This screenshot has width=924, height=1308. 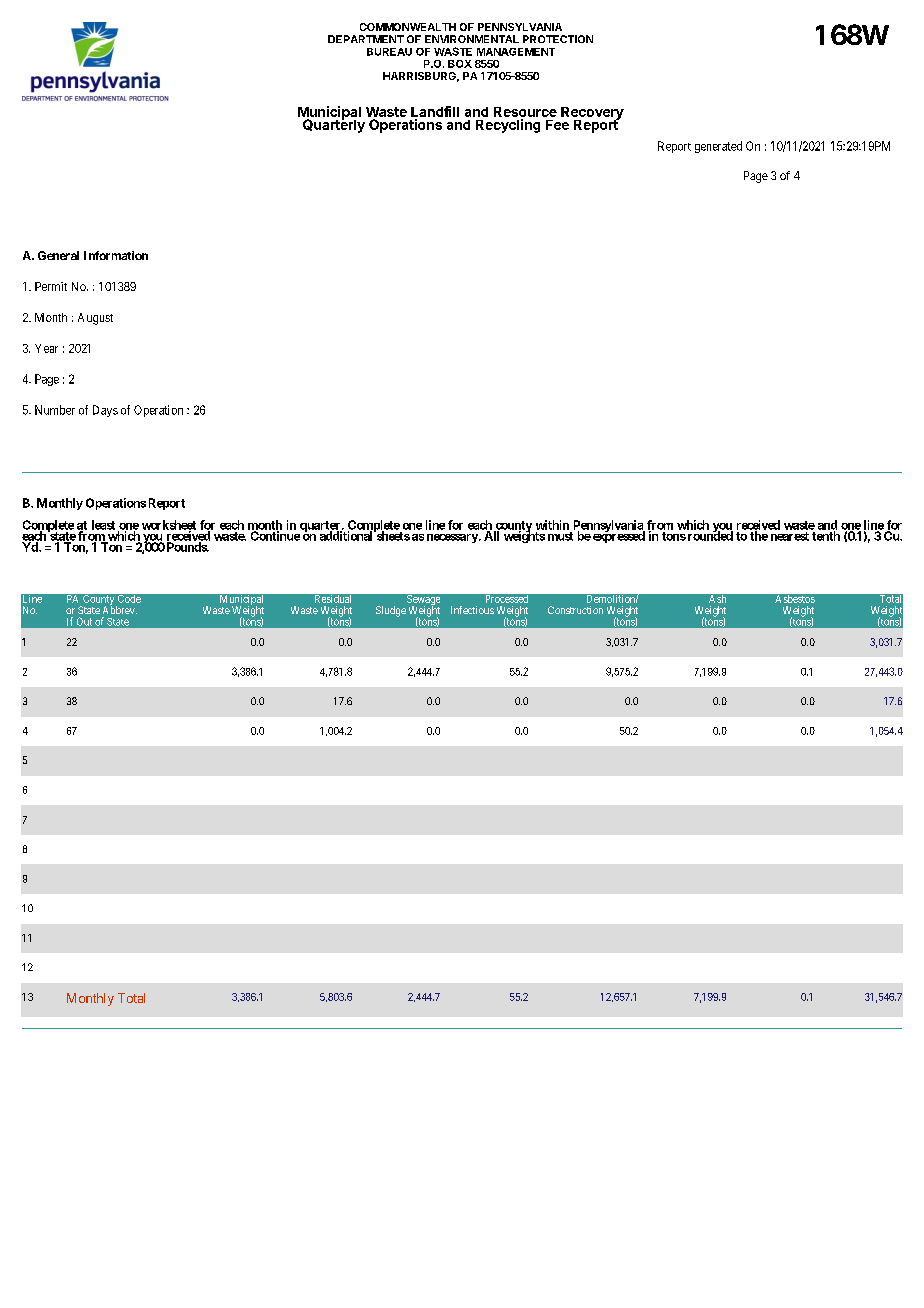 I want to click on ENVIRONMENTAL, so click(x=472, y=39).
